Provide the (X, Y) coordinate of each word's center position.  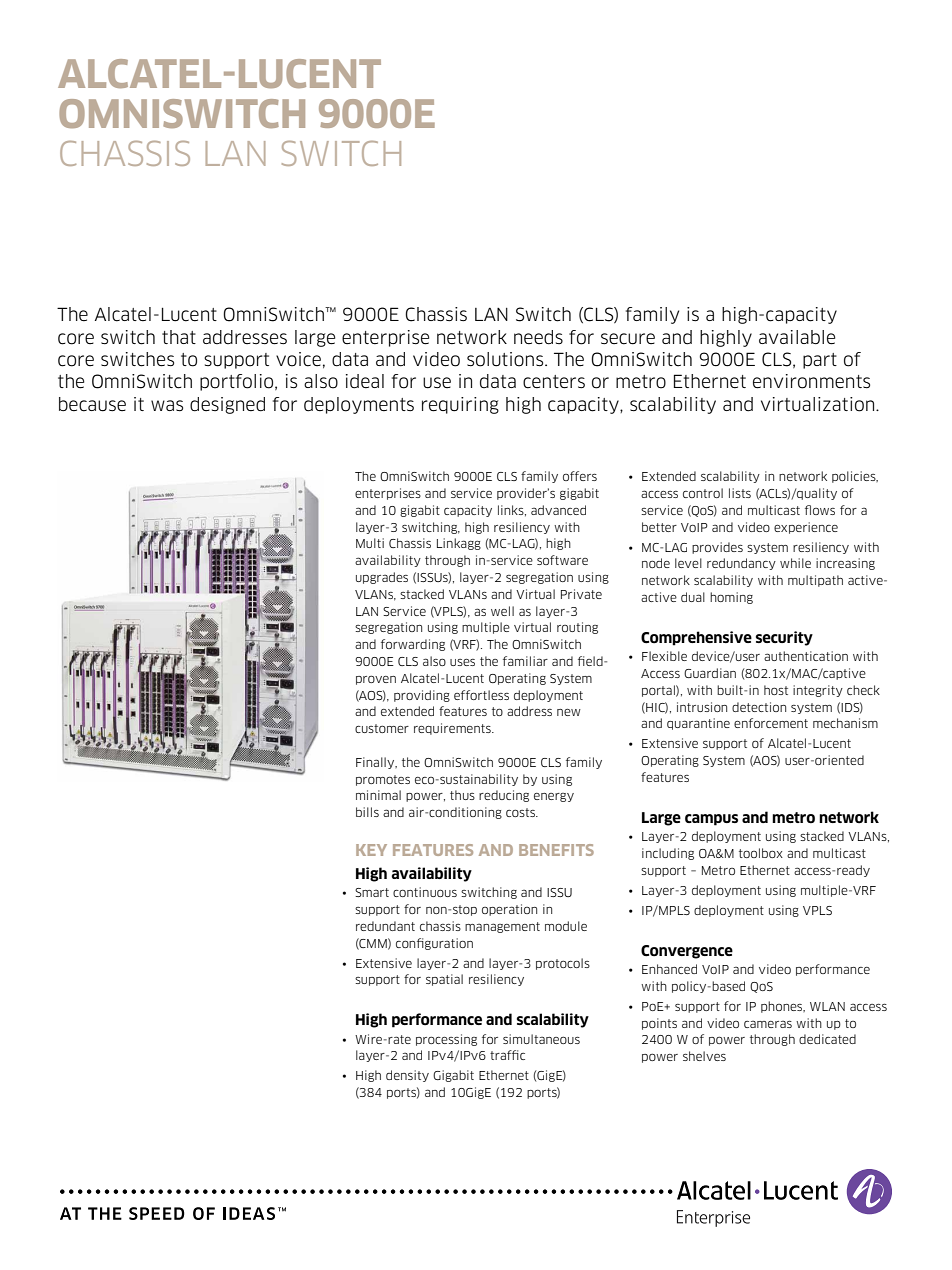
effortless (481, 695)
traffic (507, 1055)
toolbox (761, 853)
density (407, 1076)
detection (759, 707)
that (179, 337)
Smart (372, 892)
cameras (768, 1024)
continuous (425, 892)
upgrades (382, 578)
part (820, 361)
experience (806, 528)
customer (382, 728)
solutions (506, 359)
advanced (558, 510)
